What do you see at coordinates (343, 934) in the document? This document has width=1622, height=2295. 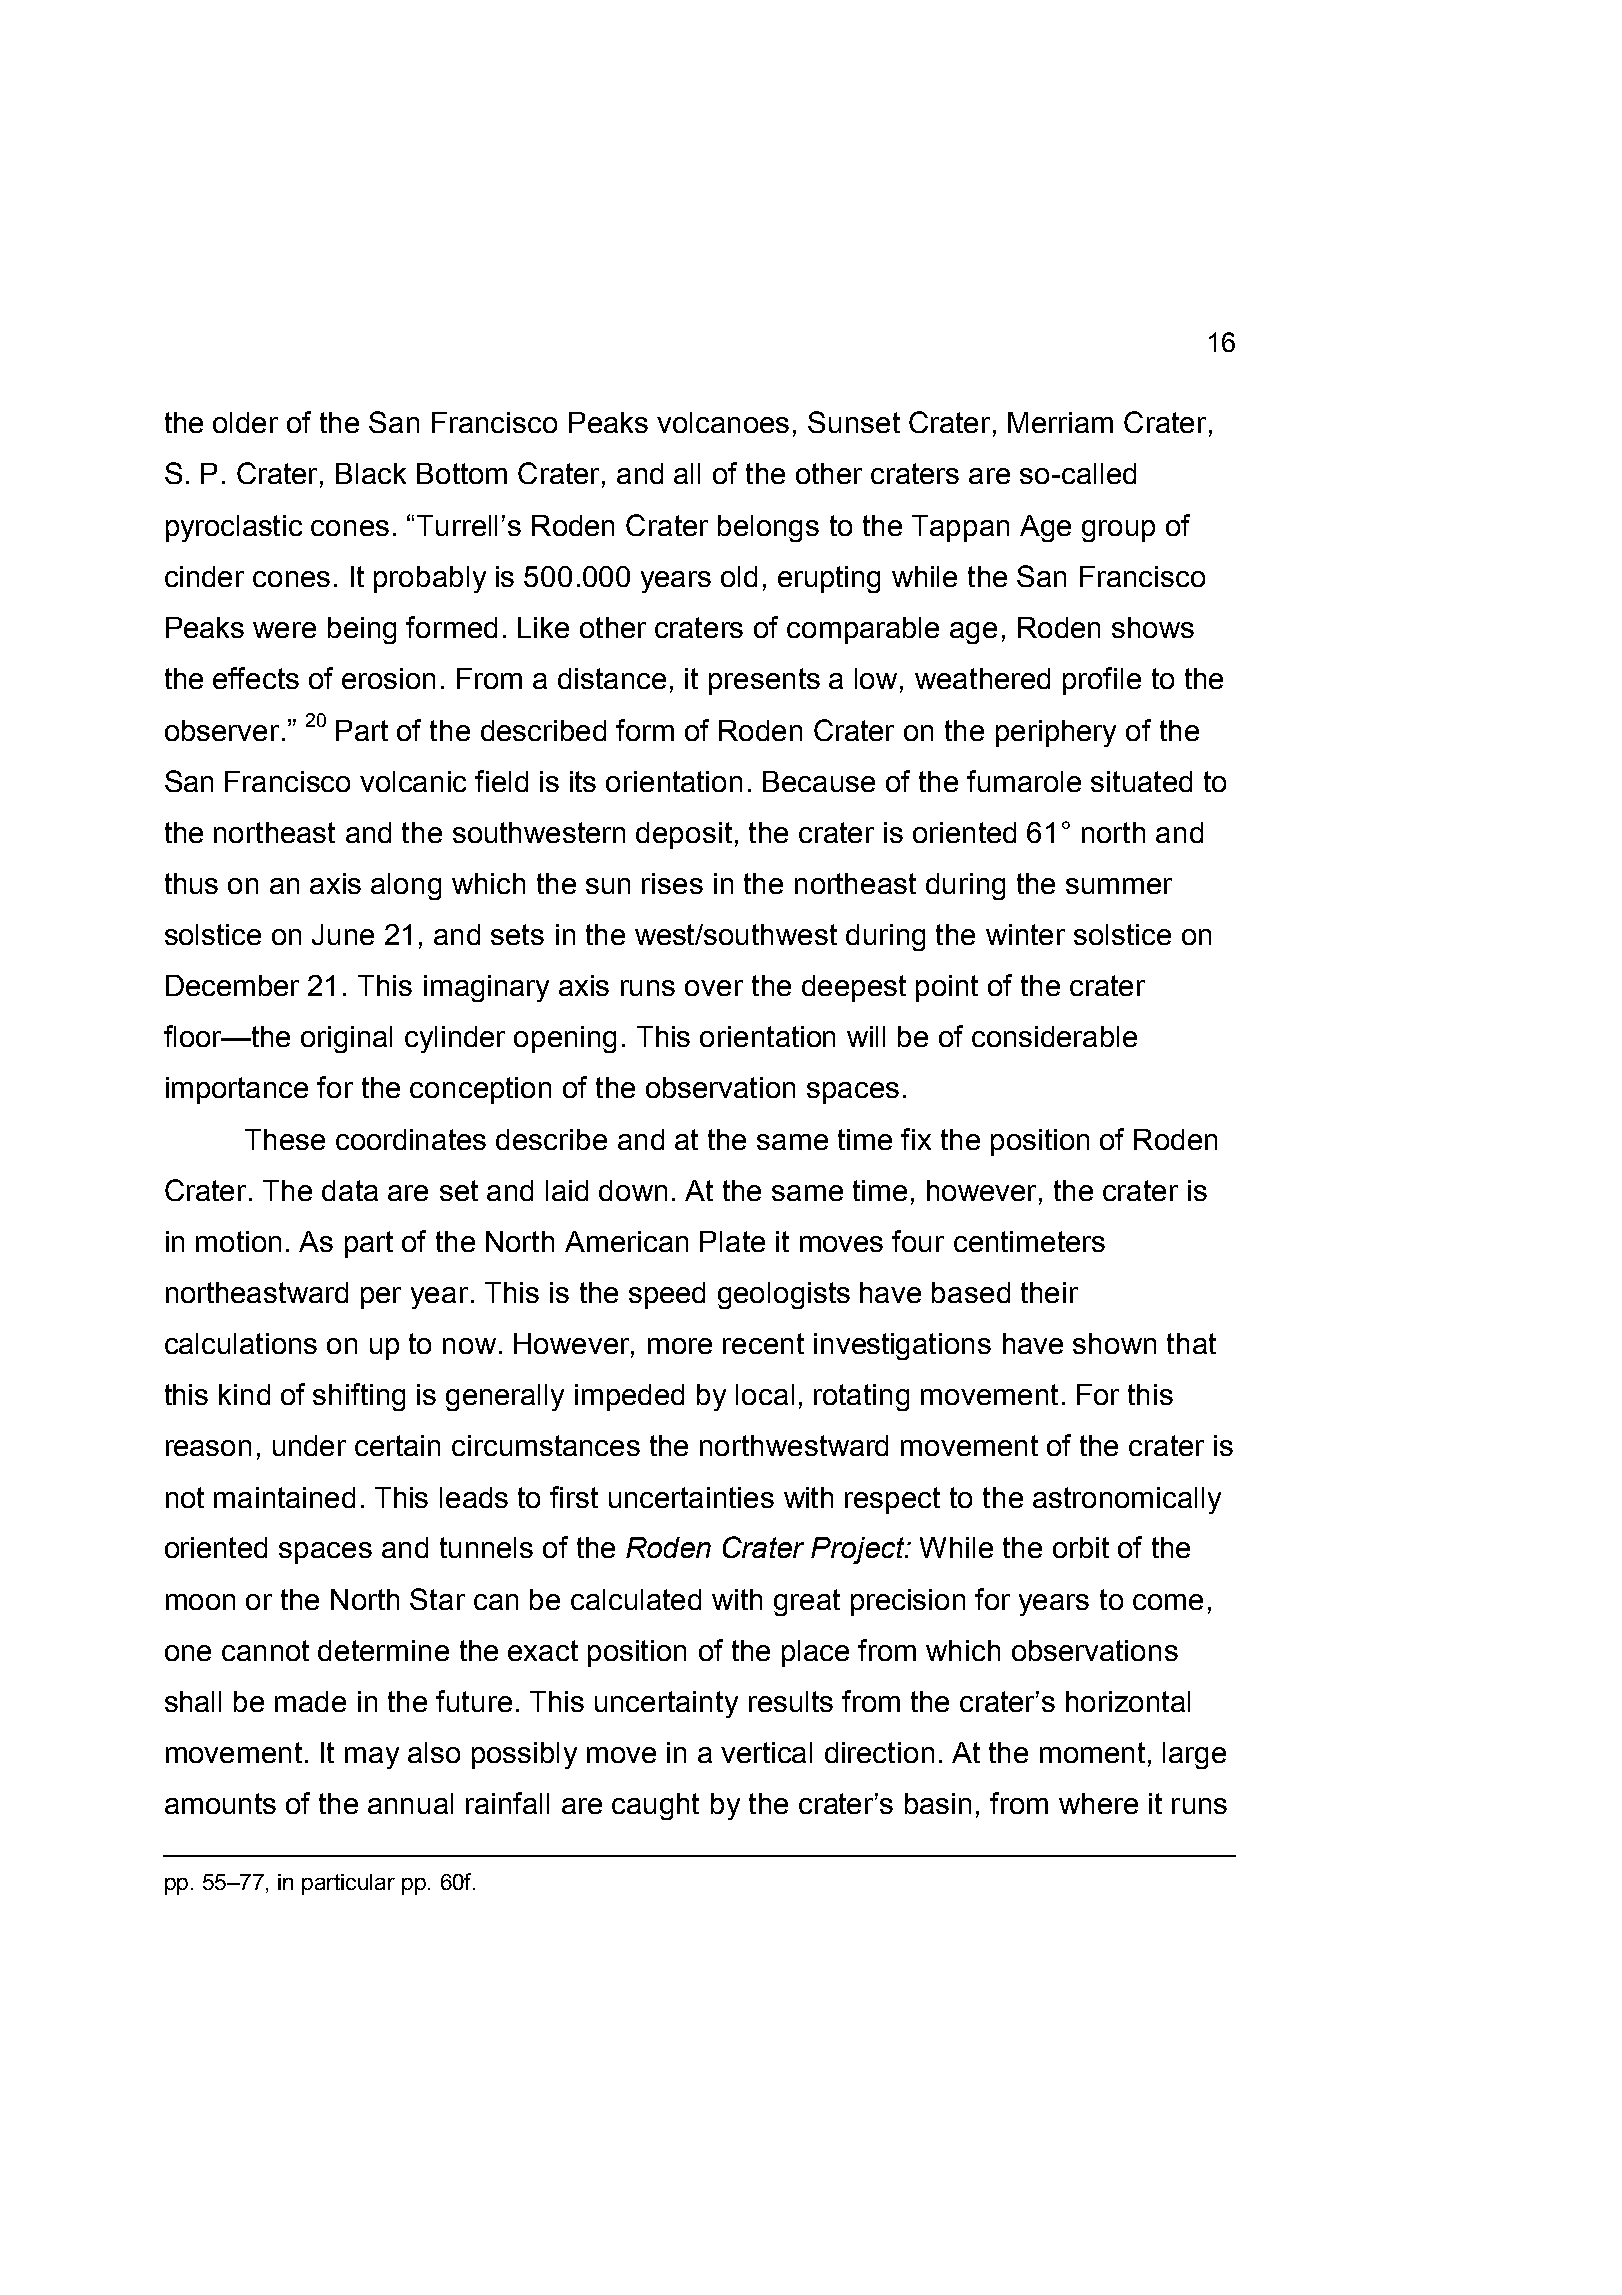 I see `June` at bounding box center [343, 934].
